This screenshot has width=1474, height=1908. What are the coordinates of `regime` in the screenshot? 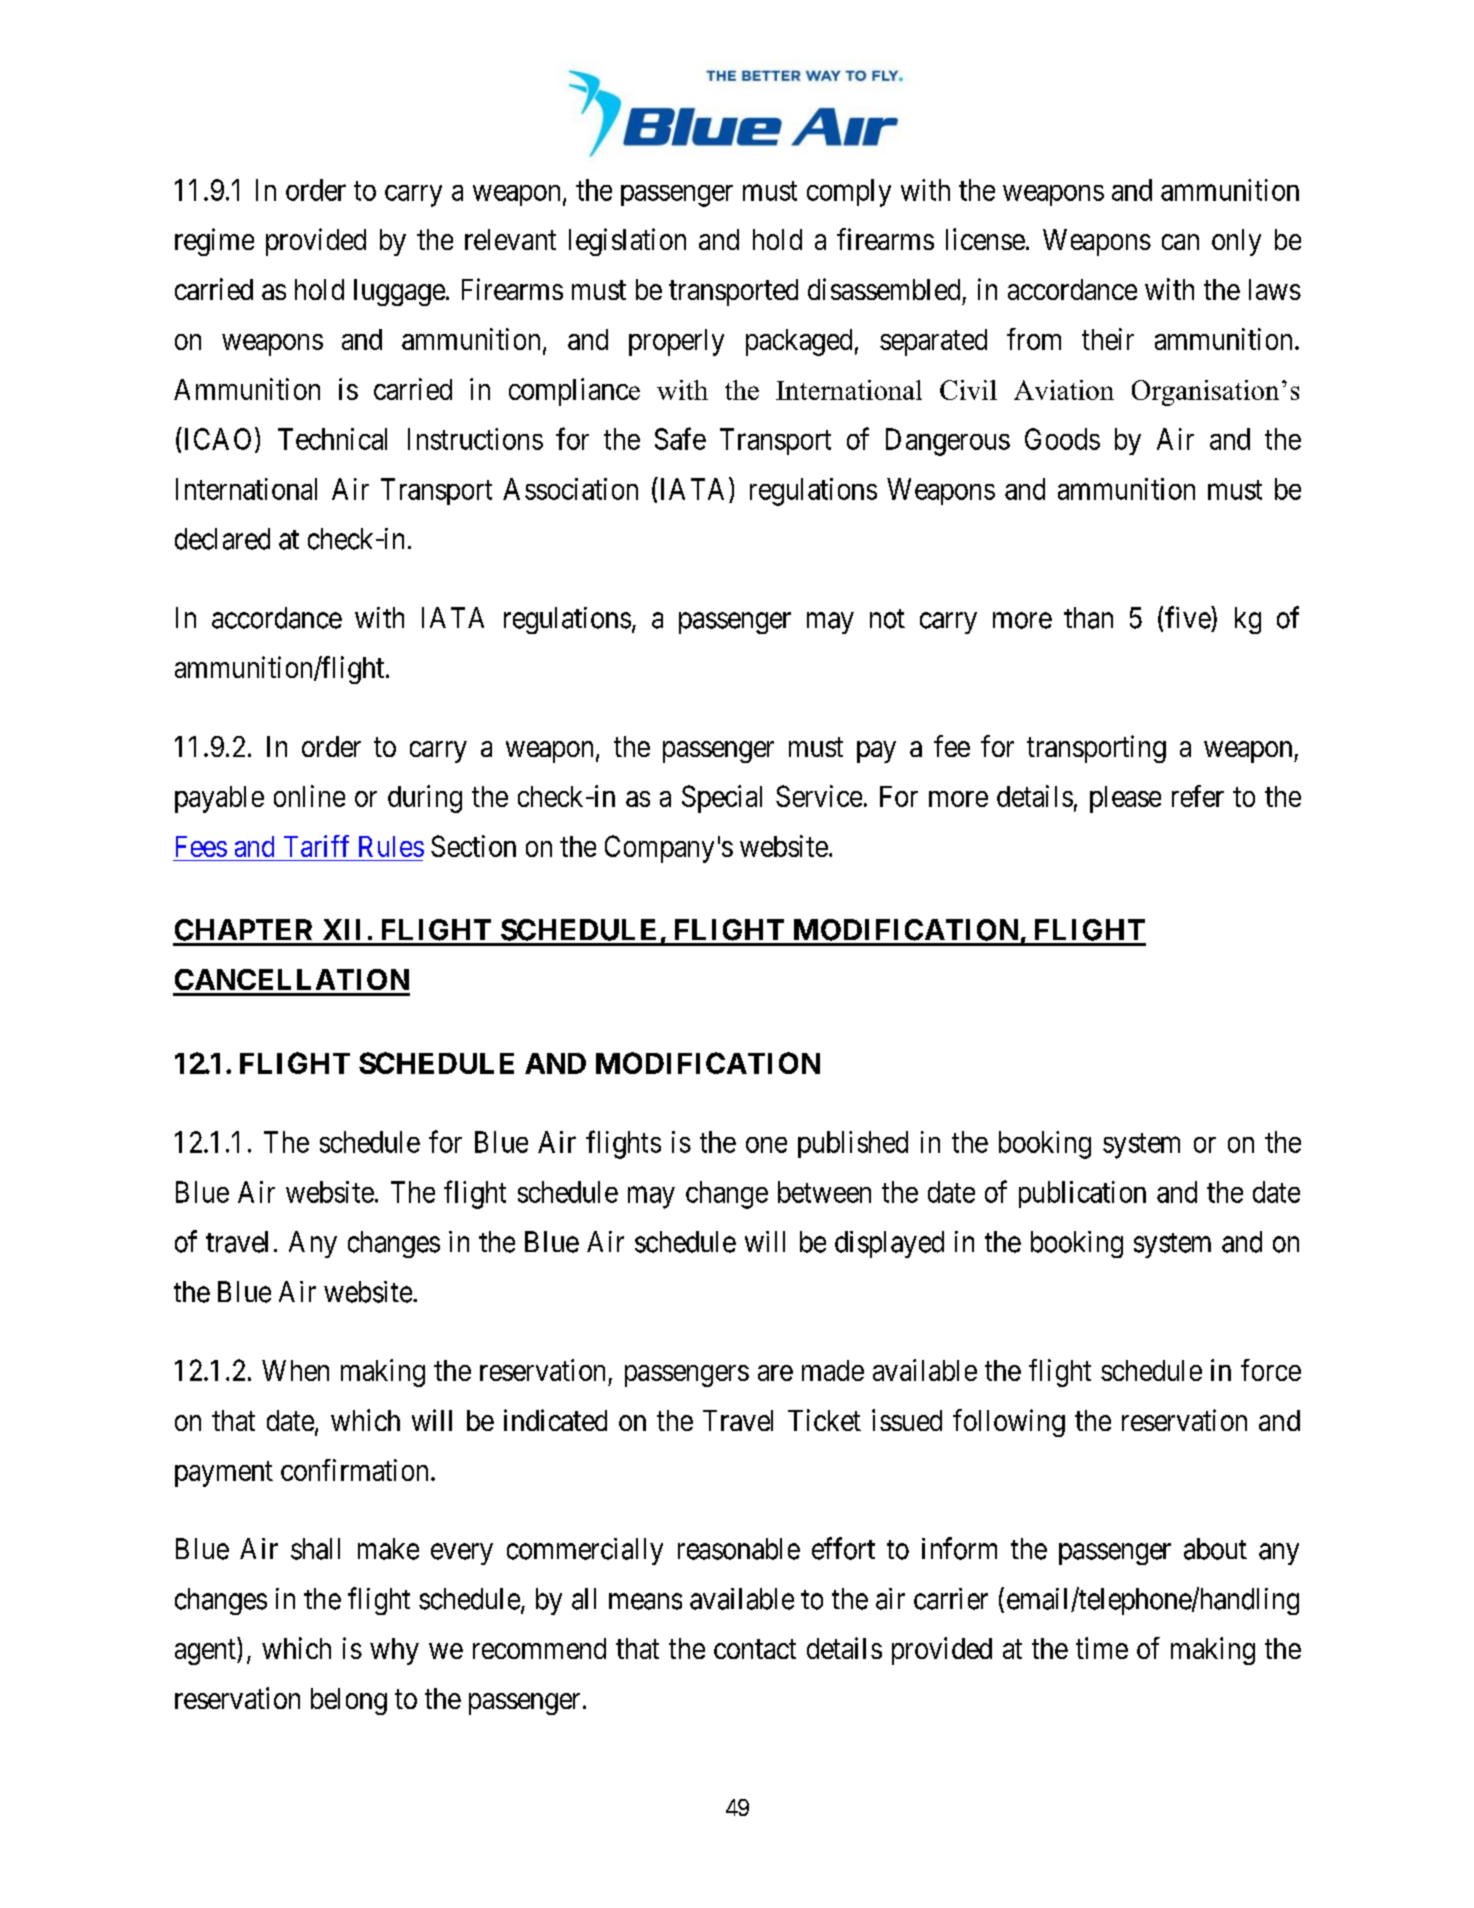 It's located at (214, 242).
